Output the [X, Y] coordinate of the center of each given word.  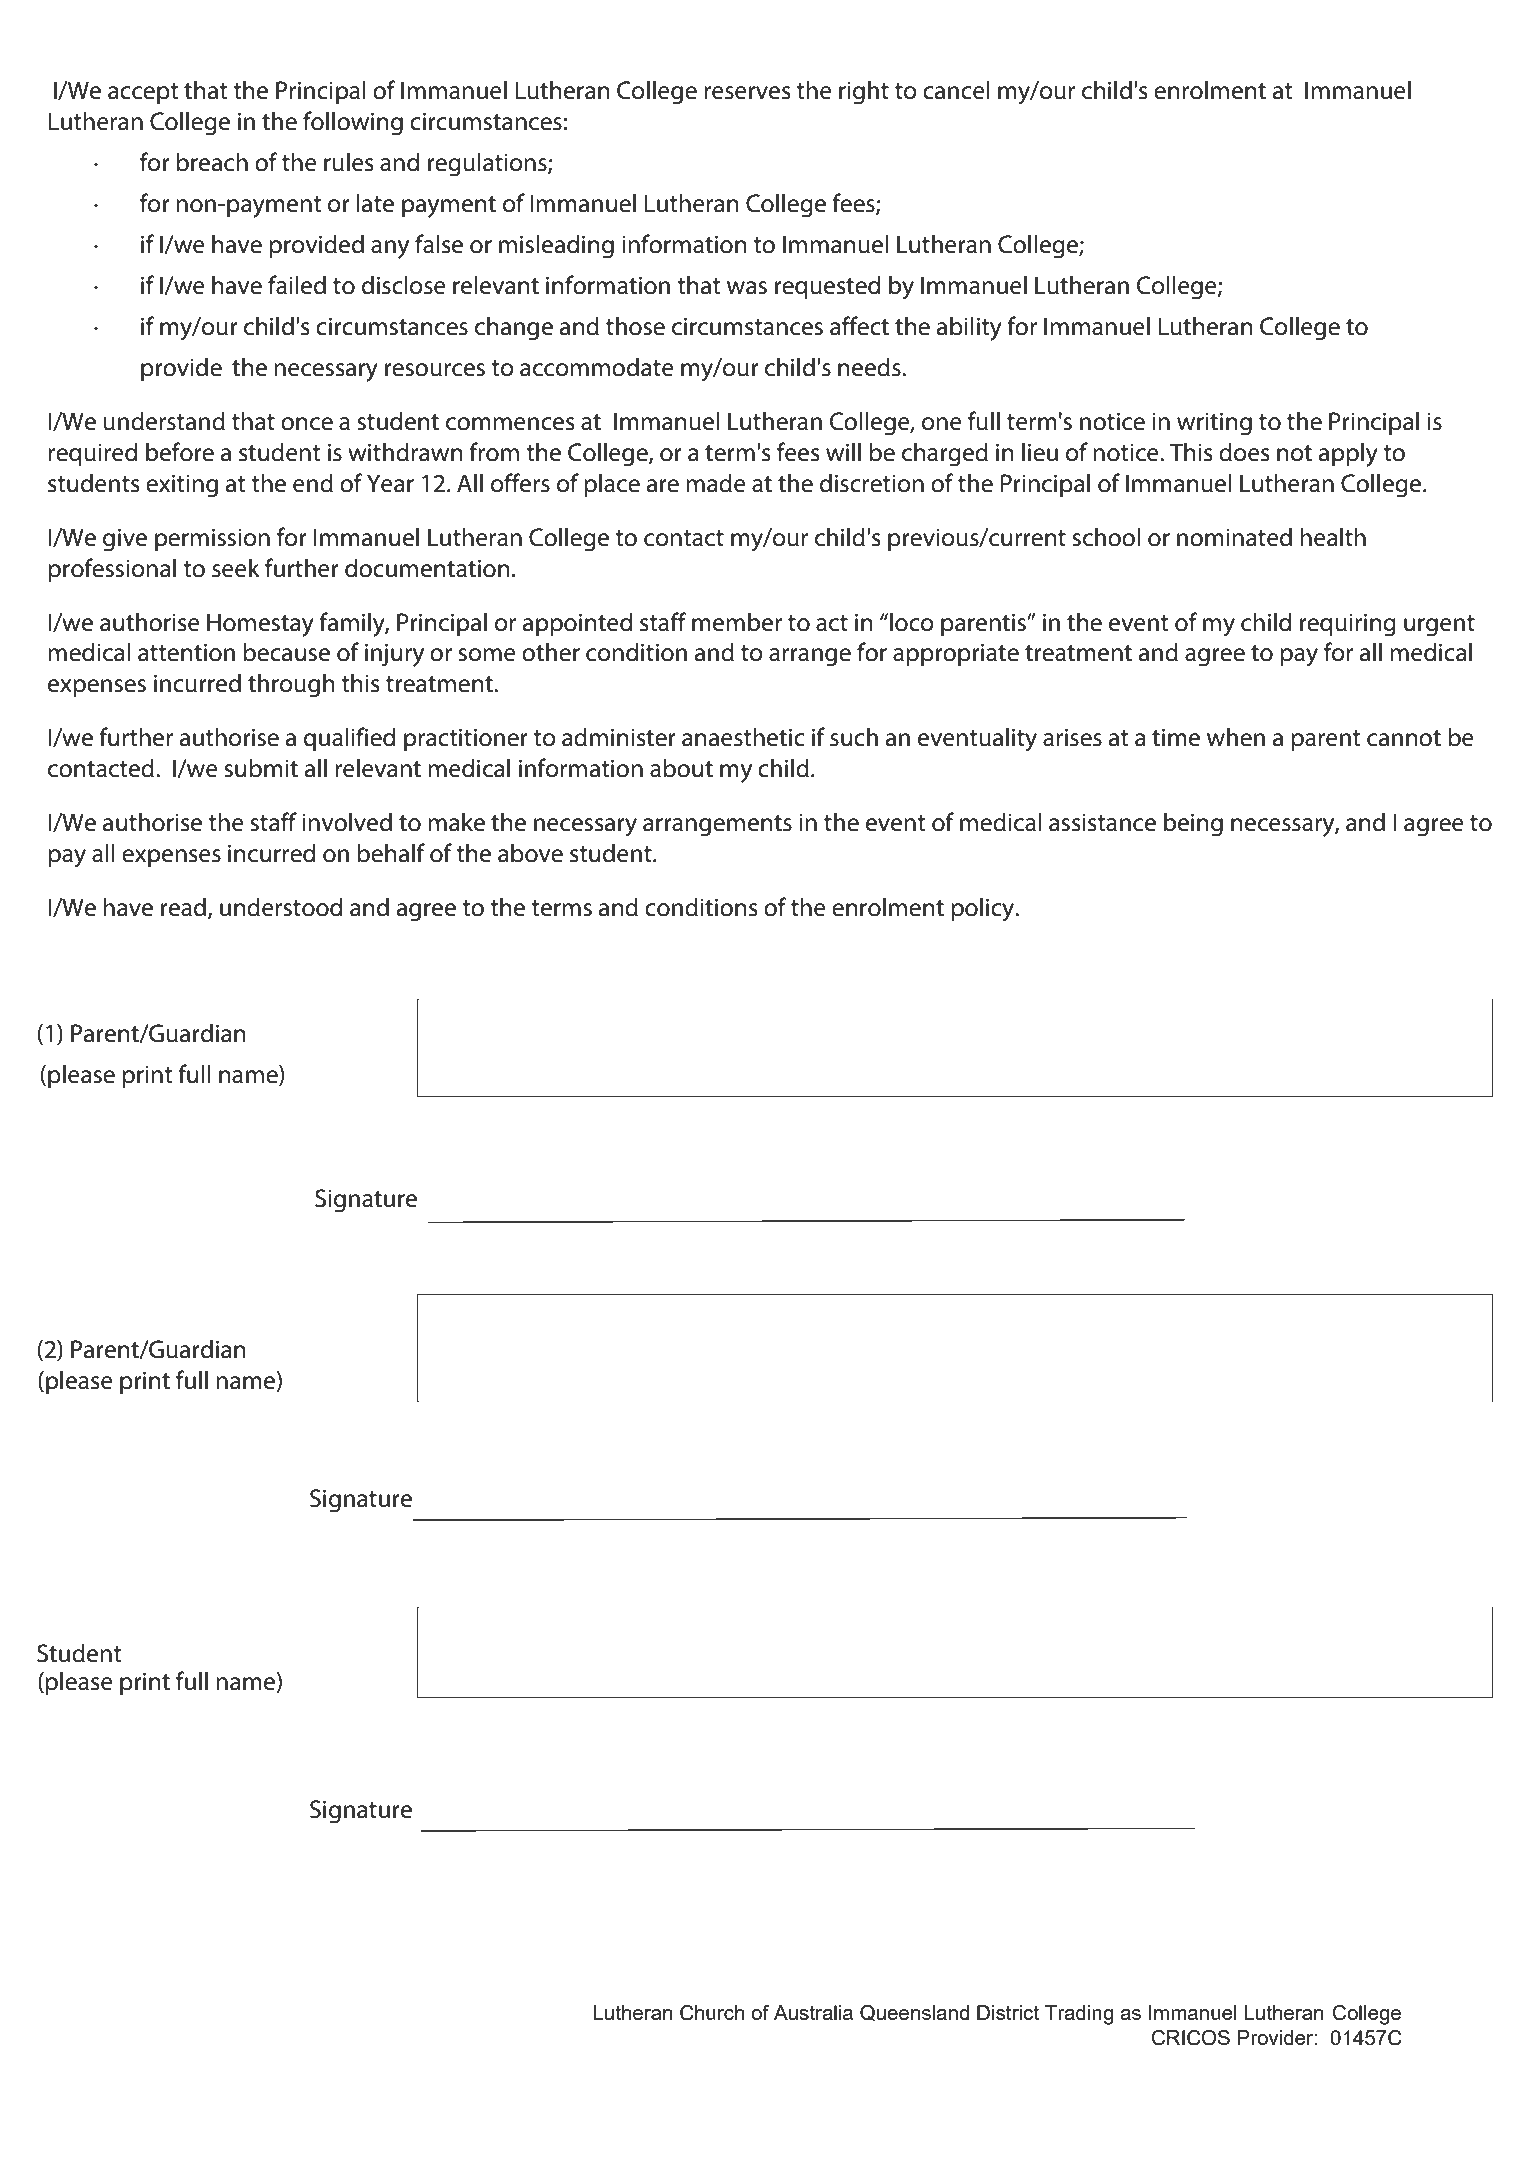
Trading [1079, 2015]
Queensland [914, 2013]
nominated [1234, 537]
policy [984, 909]
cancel [956, 90]
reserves [747, 93]
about [681, 768]
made [716, 483]
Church [712, 2013]
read [183, 907]
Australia [813, 2012]
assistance [1102, 822]
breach [212, 162]
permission [212, 539]
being [1193, 824]
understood [281, 907]
